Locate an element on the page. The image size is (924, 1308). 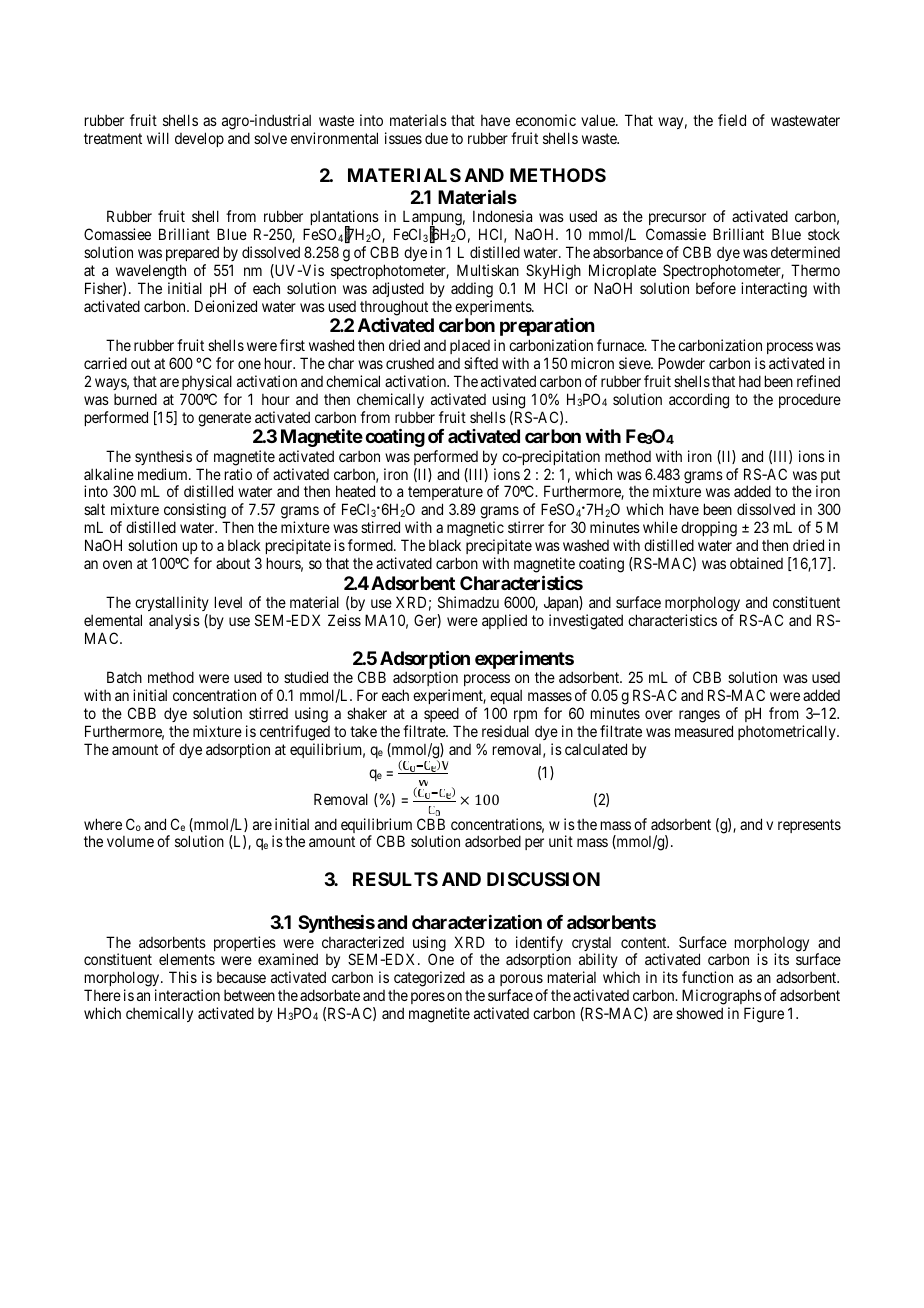
field is located at coordinates (732, 120).
